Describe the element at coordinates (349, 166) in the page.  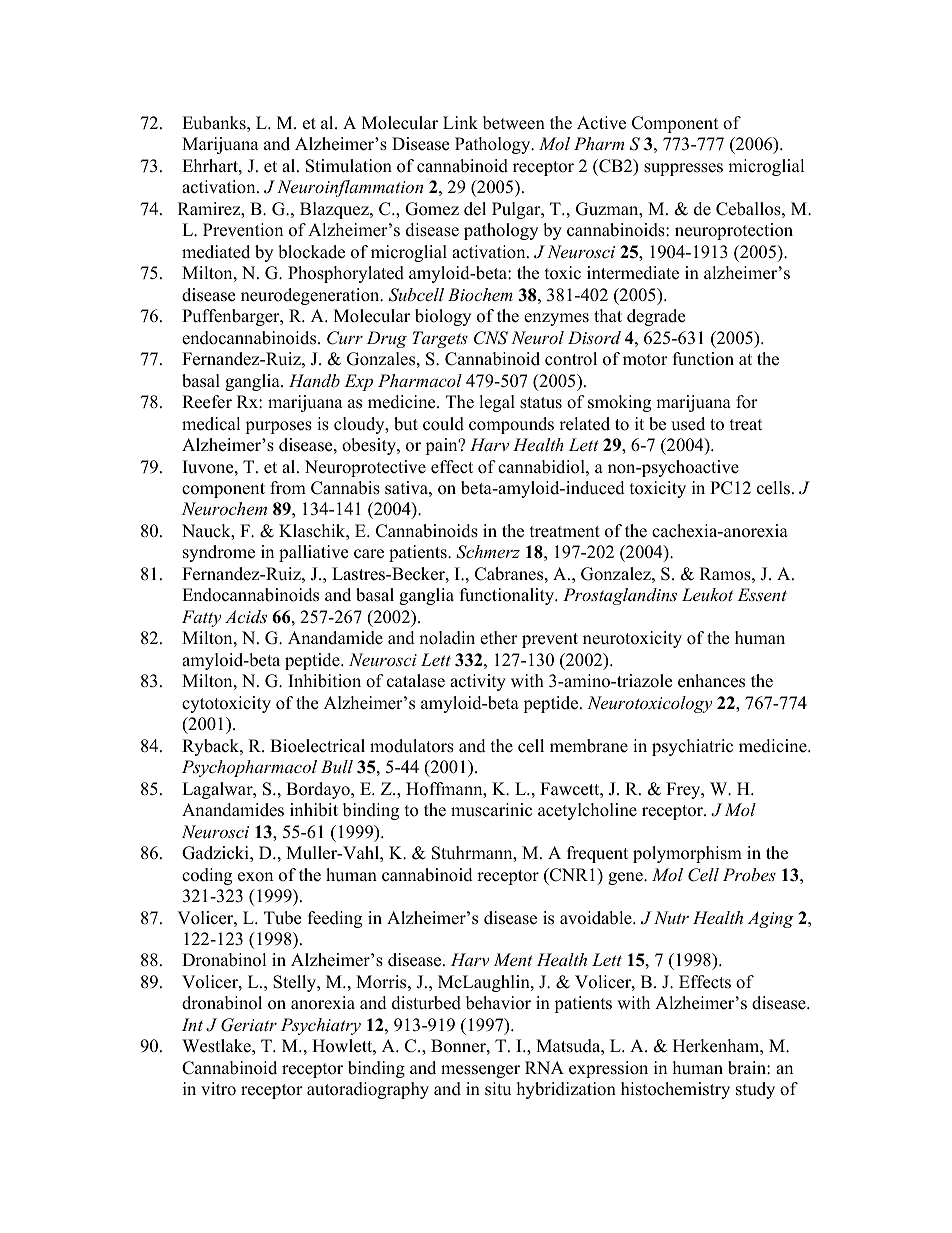
I see `Stimulation` at that location.
